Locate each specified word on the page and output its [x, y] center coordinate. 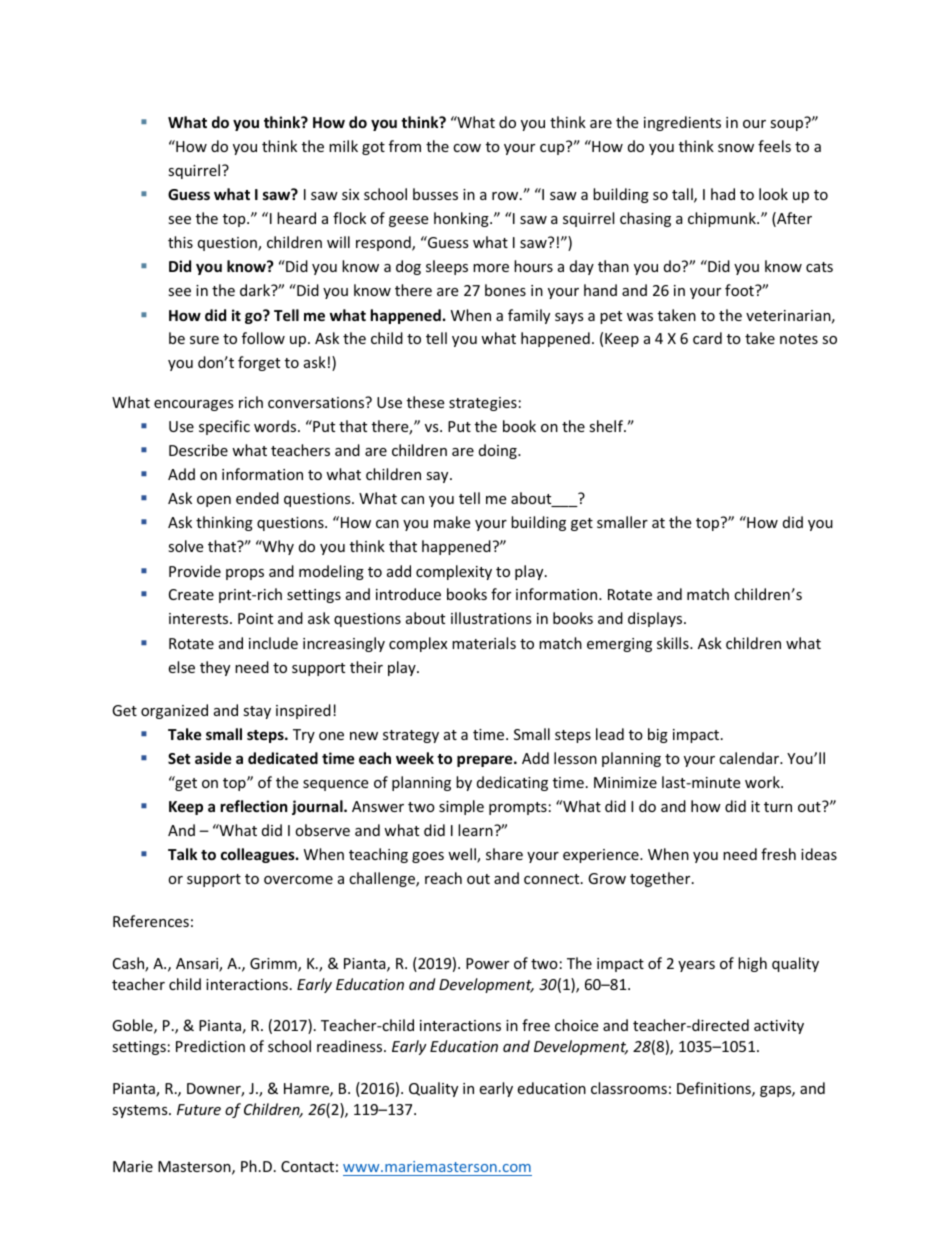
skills [674, 643]
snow [736, 148]
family [529, 316]
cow [467, 148]
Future [199, 1109]
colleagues [259, 855]
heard [296, 218]
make [452, 522]
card [707, 338]
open [214, 501]
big [658, 735]
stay [257, 712]
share [504, 854]
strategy [411, 736]
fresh [778, 854]
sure [204, 340]
